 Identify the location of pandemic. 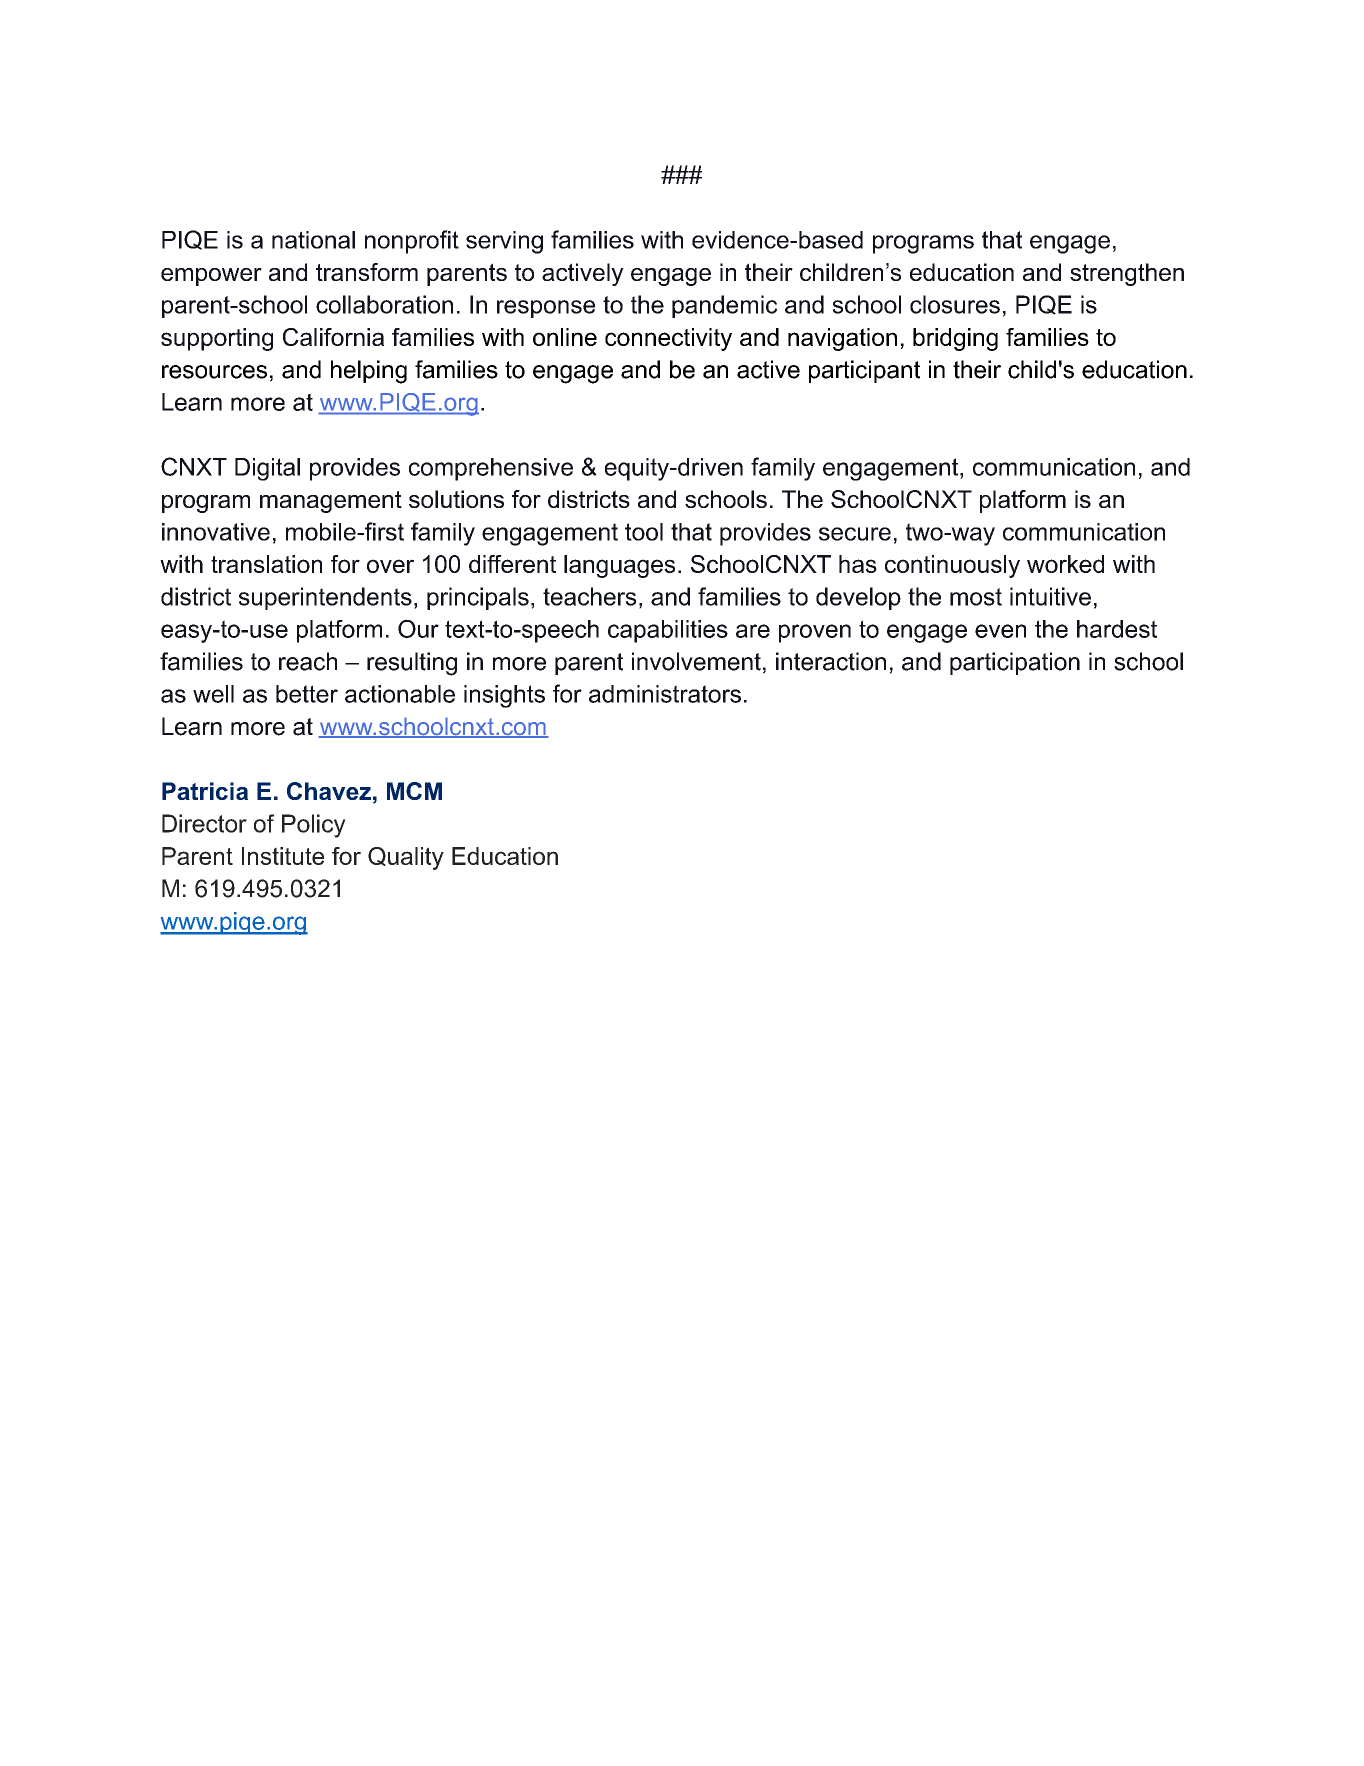
(724, 306).
